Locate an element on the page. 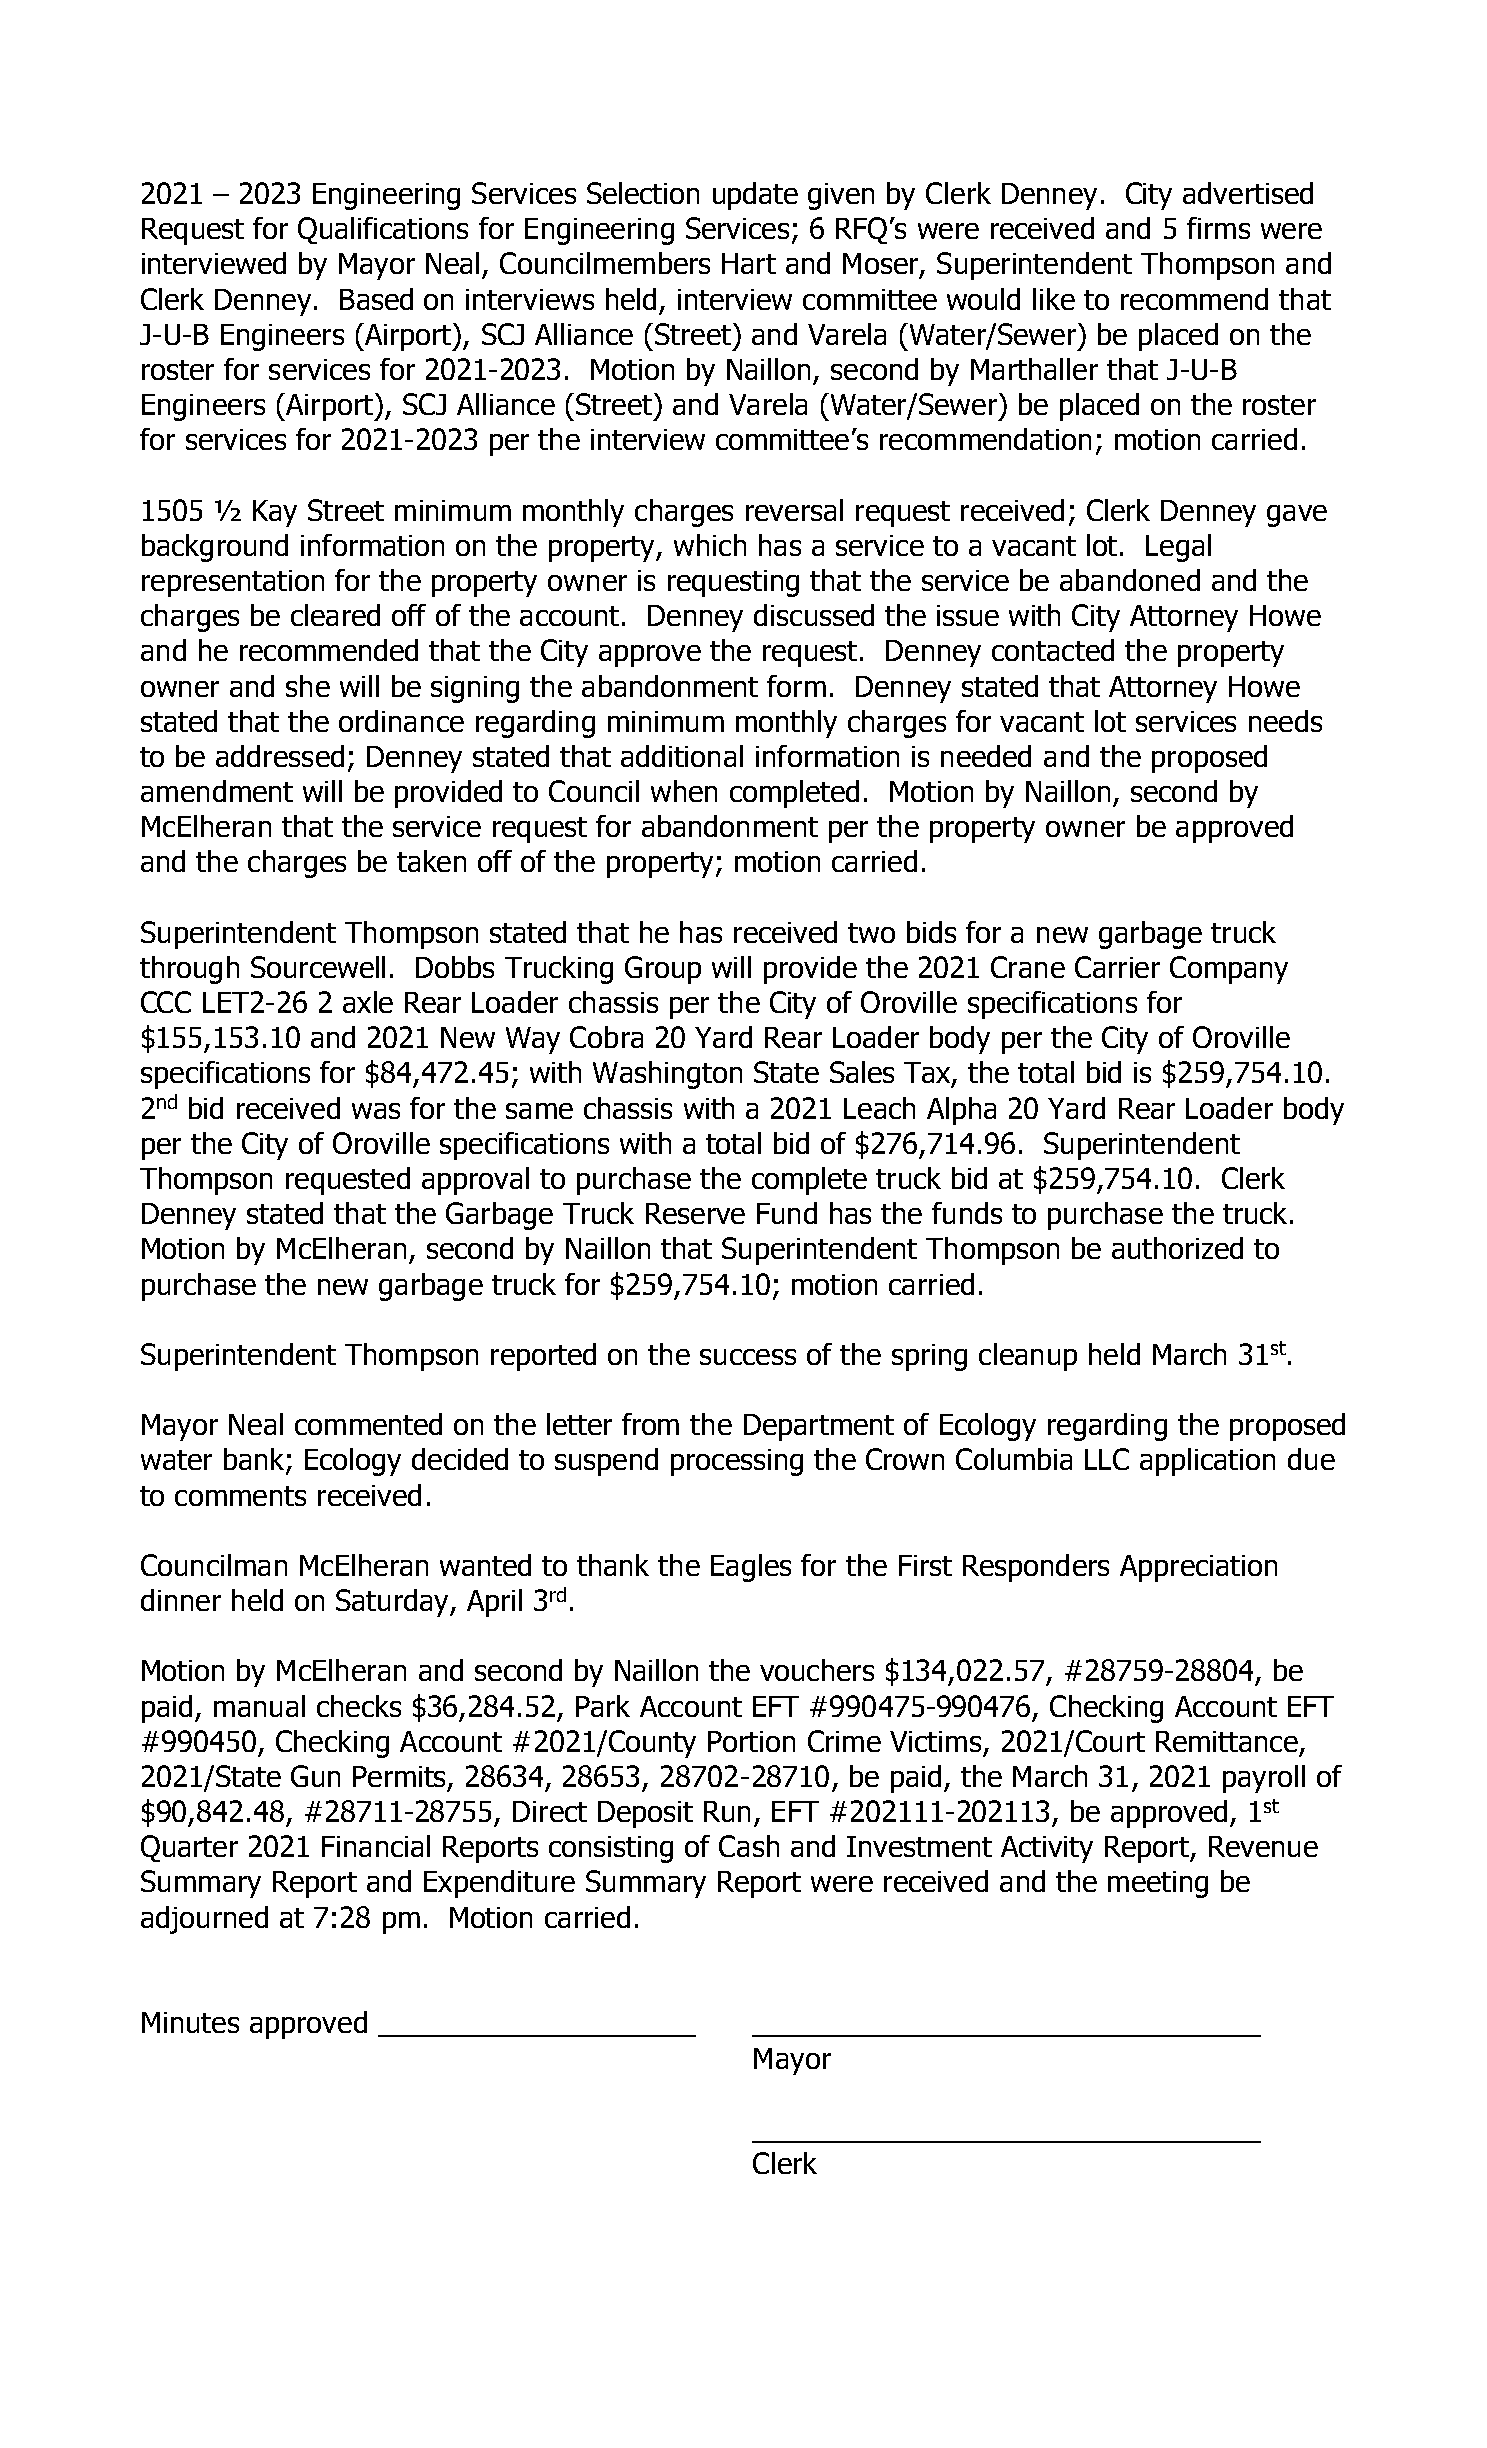 Image resolution: width=1487 pixels, height=2448 pixels. Hart is located at coordinates (749, 263).
